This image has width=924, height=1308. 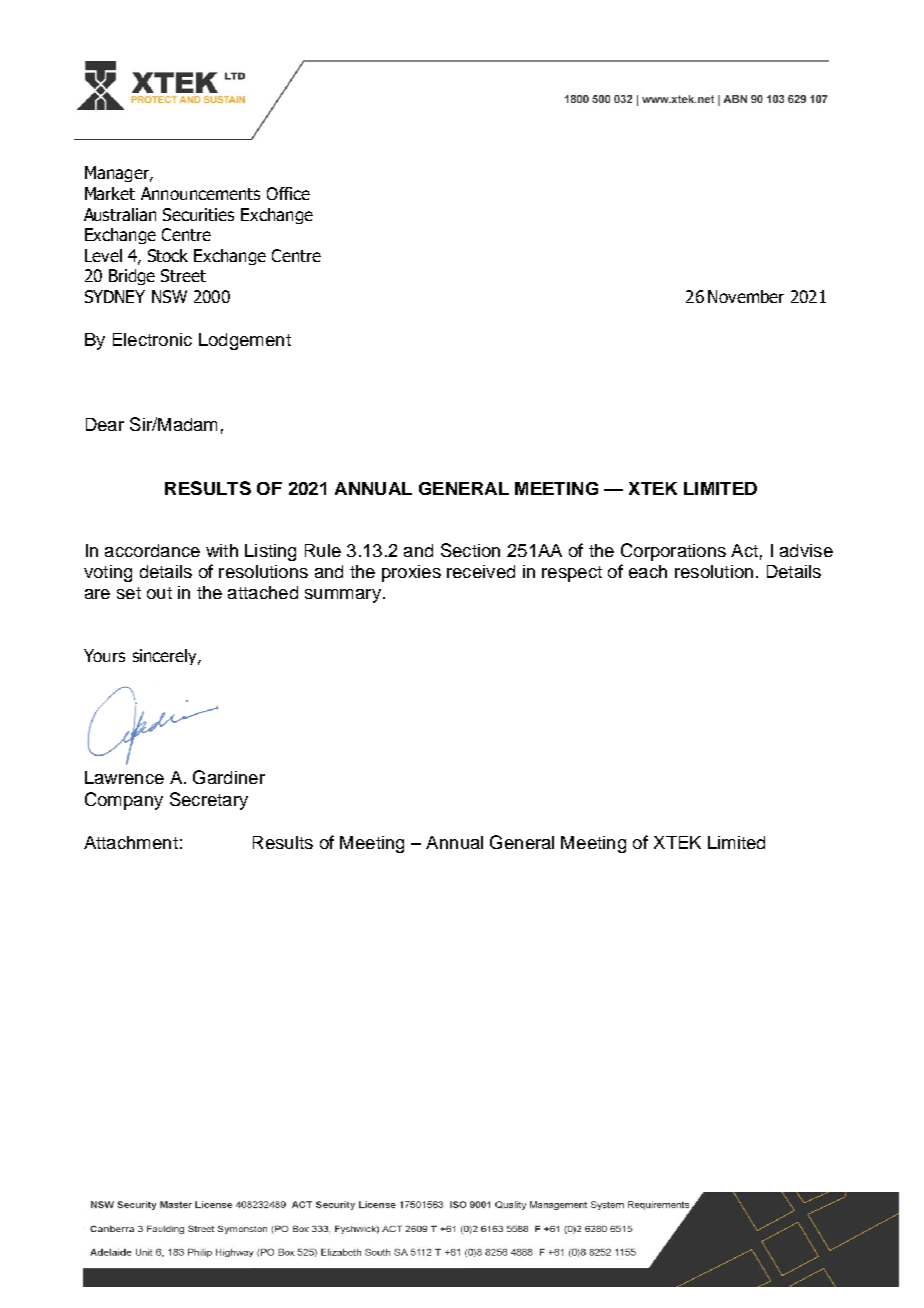 I want to click on Office, so click(x=288, y=193).
